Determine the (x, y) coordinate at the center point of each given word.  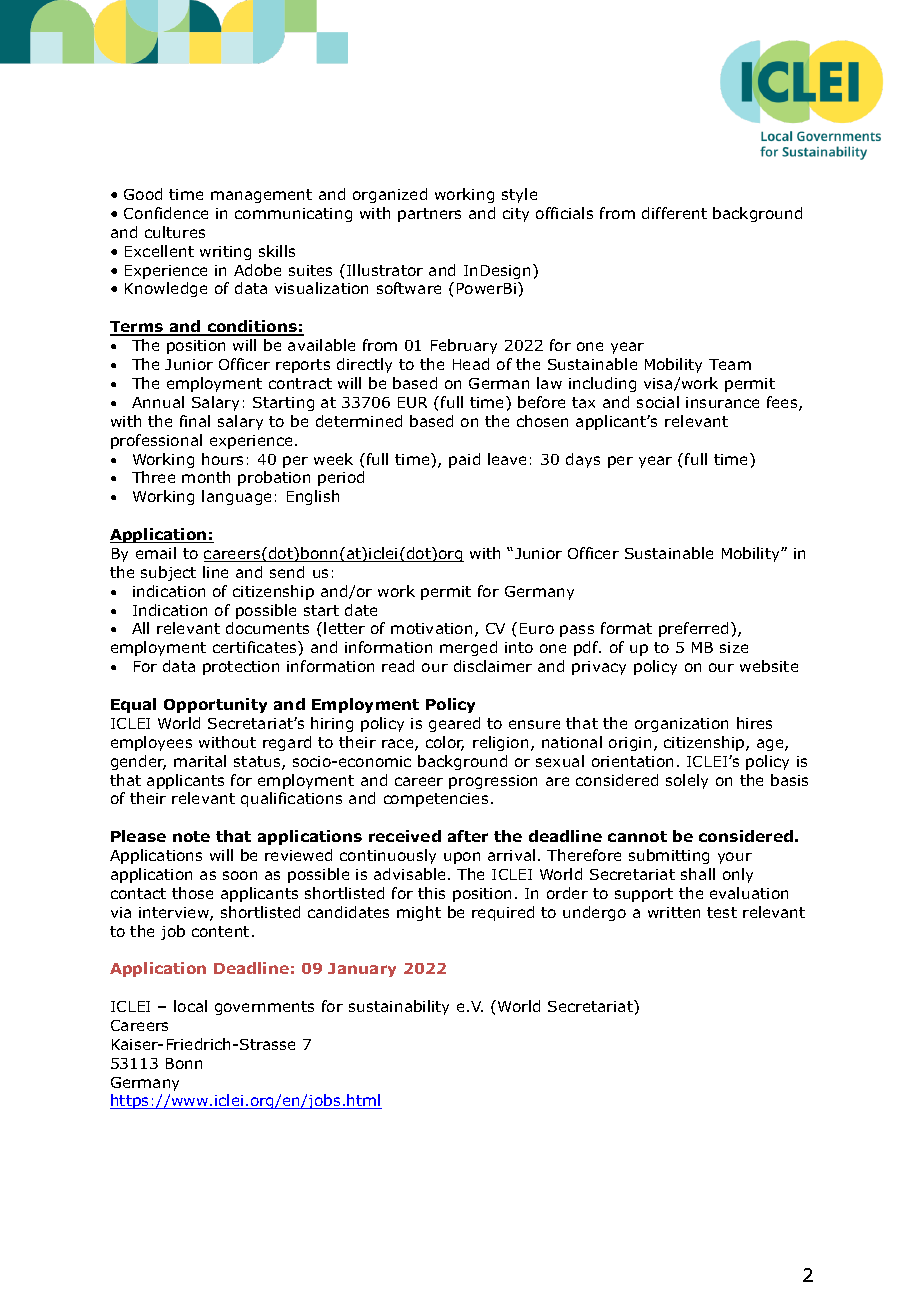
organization (681, 725)
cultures (175, 232)
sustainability (399, 1007)
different (674, 213)
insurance (722, 402)
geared (454, 724)
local (190, 1006)
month (206, 477)
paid (464, 460)
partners (429, 215)
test (722, 912)
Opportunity (215, 705)
